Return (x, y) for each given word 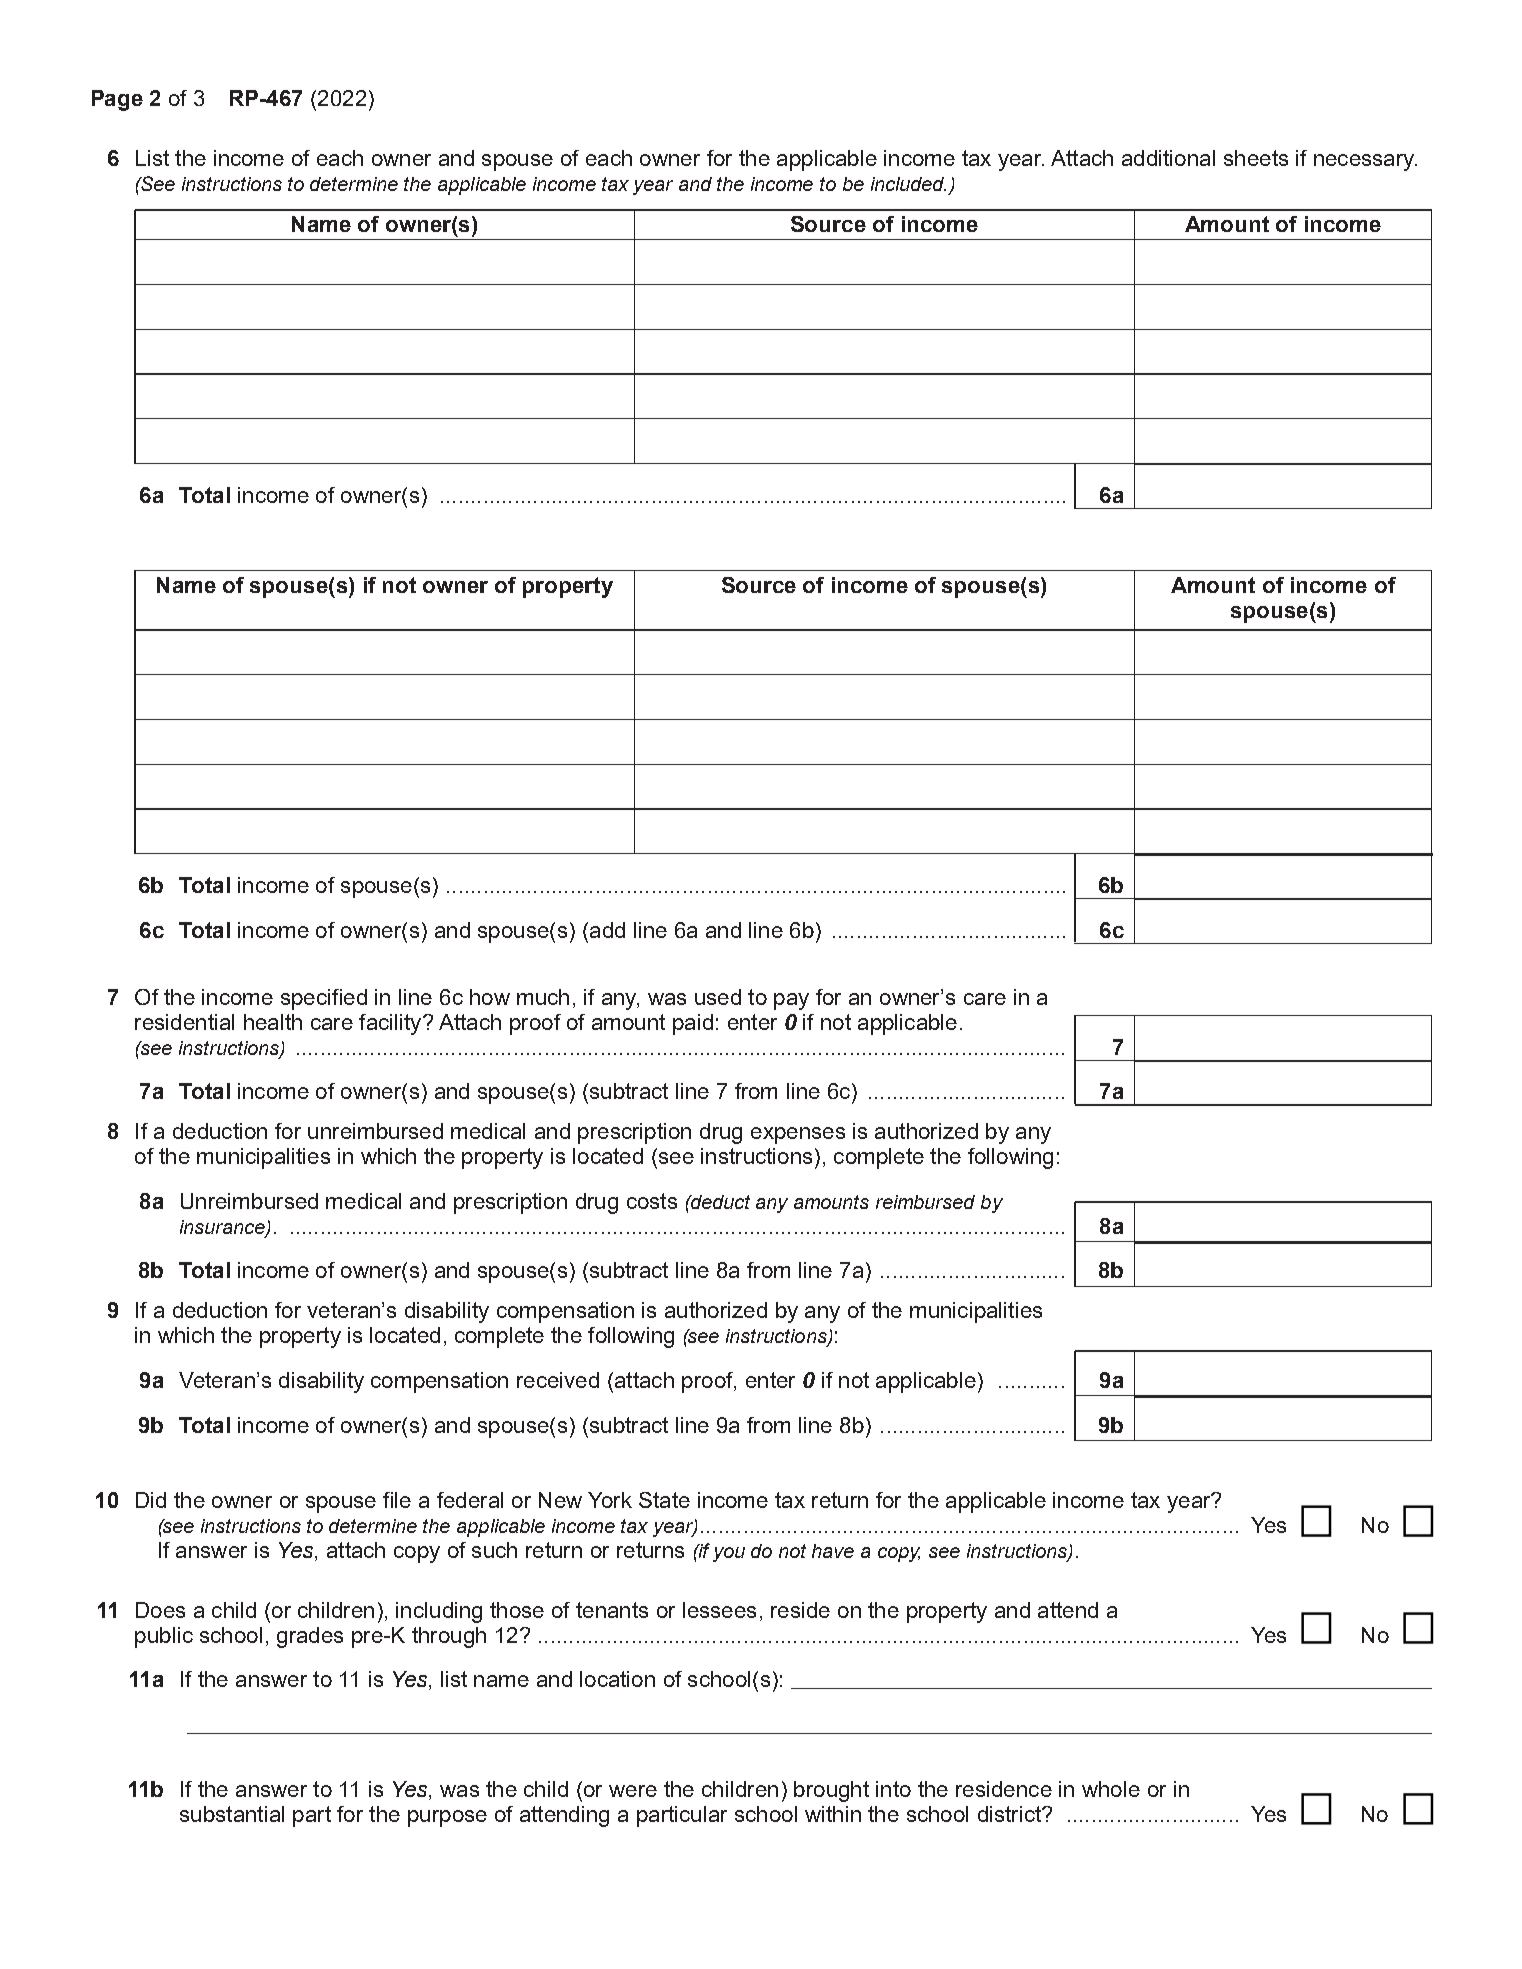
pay (791, 1001)
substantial (232, 1814)
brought (831, 1791)
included (908, 184)
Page (117, 100)
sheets (1256, 158)
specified (324, 999)
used (718, 997)
